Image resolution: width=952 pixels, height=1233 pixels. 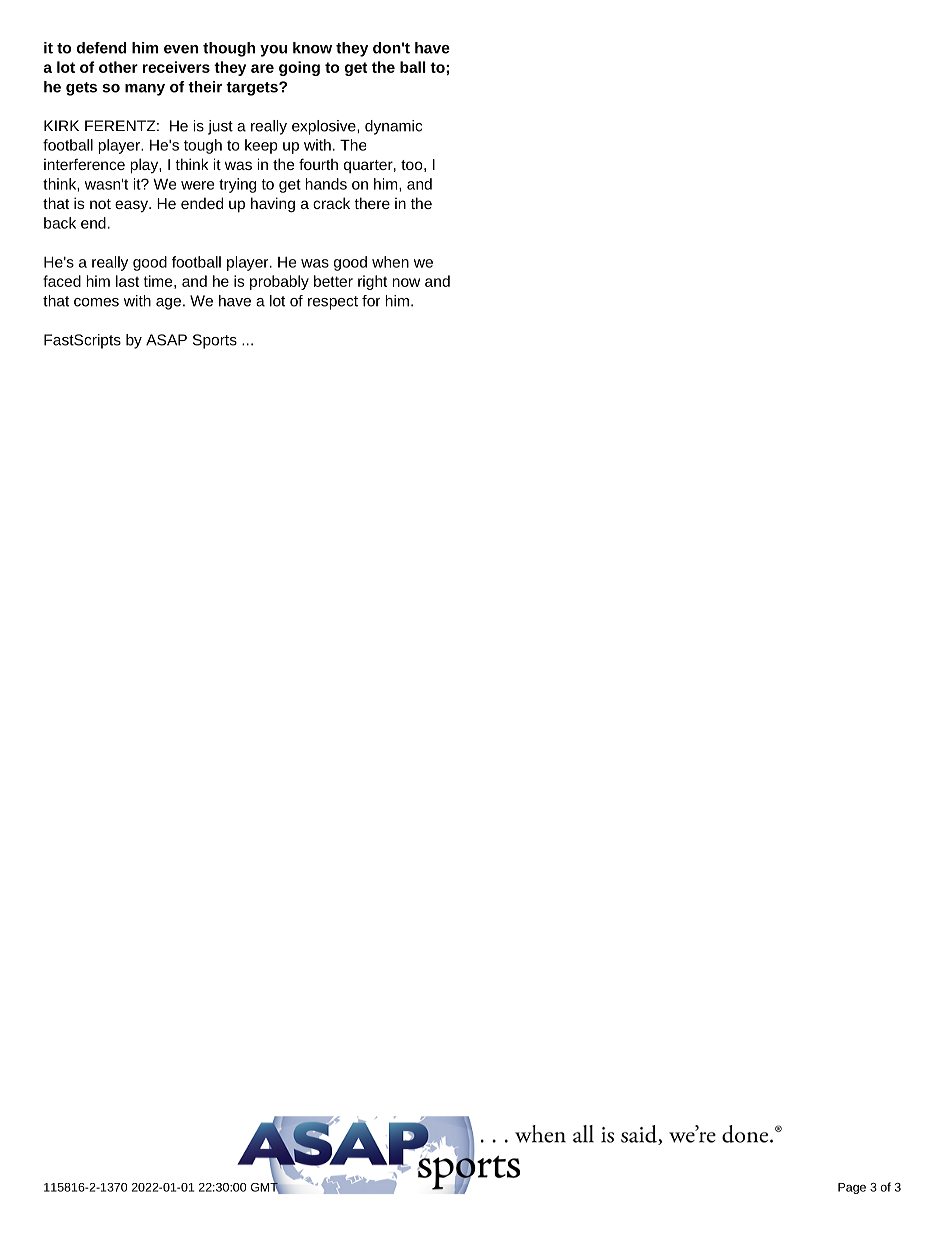 What do you see at coordinates (333, 303) in the screenshot?
I see `respect` at bounding box center [333, 303].
